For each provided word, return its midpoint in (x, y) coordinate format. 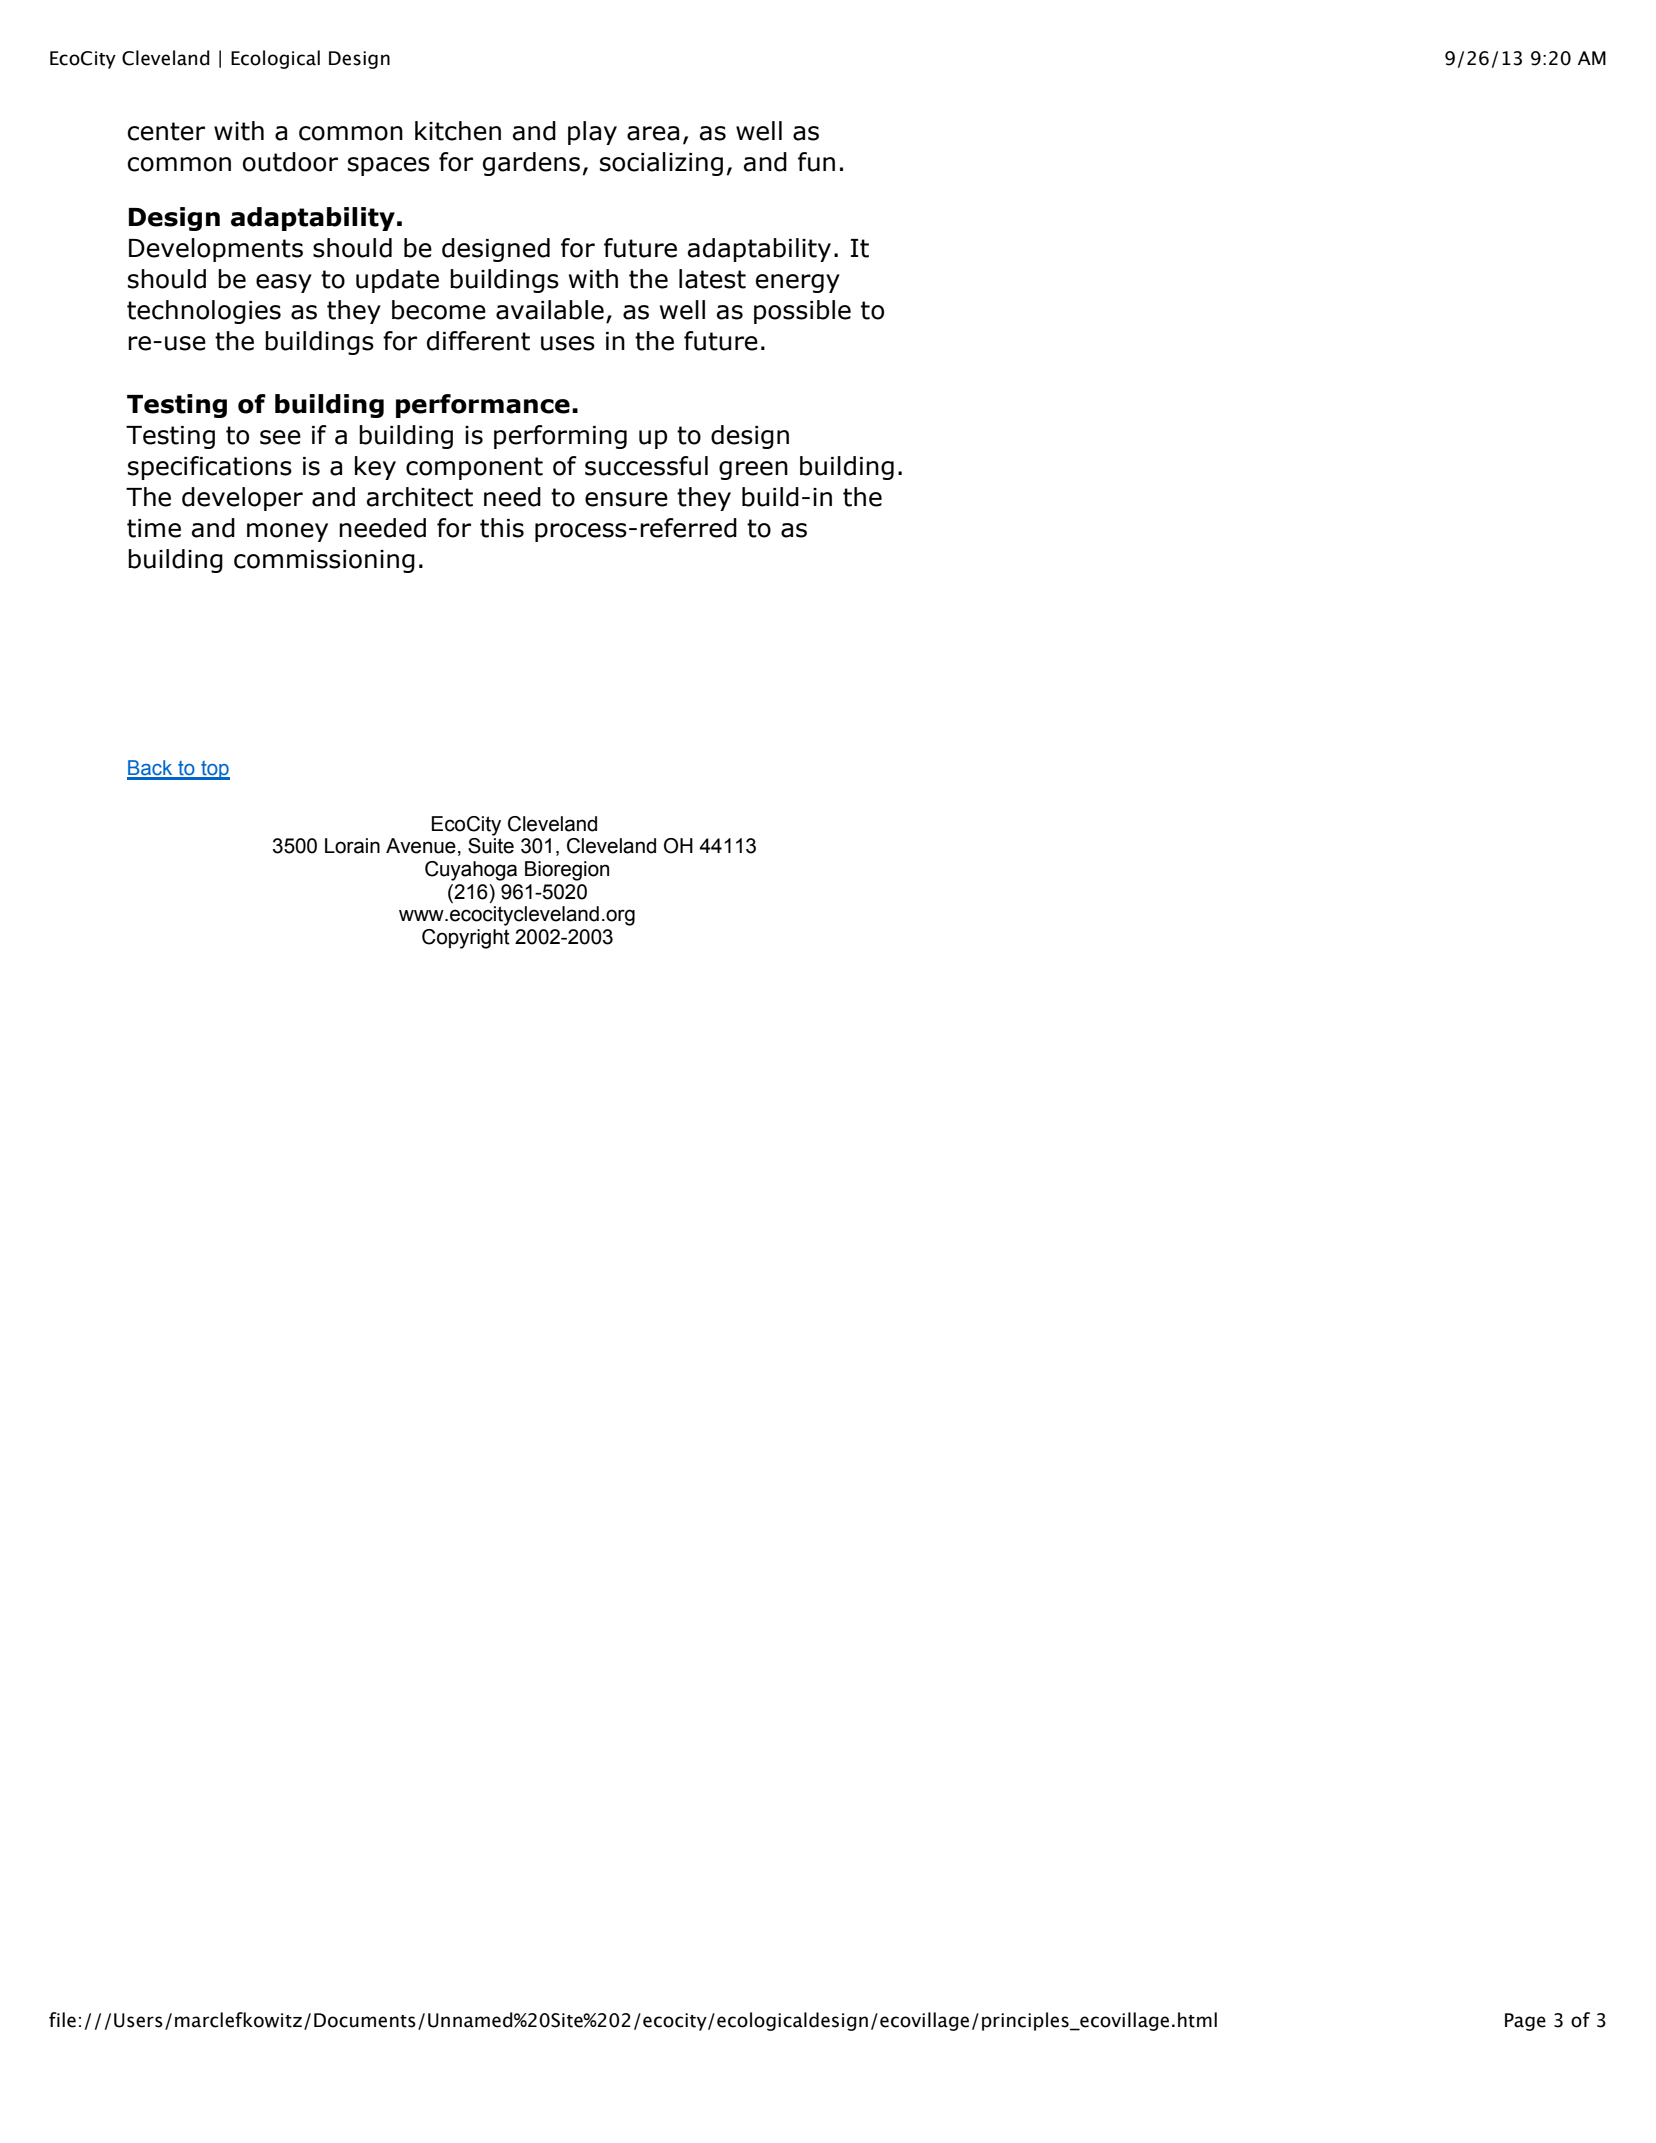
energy (798, 283)
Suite (491, 846)
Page (1525, 2022)
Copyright (466, 939)
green (753, 470)
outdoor (290, 162)
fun (816, 162)
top (214, 770)
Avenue (421, 846)
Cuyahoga (471, 871)
